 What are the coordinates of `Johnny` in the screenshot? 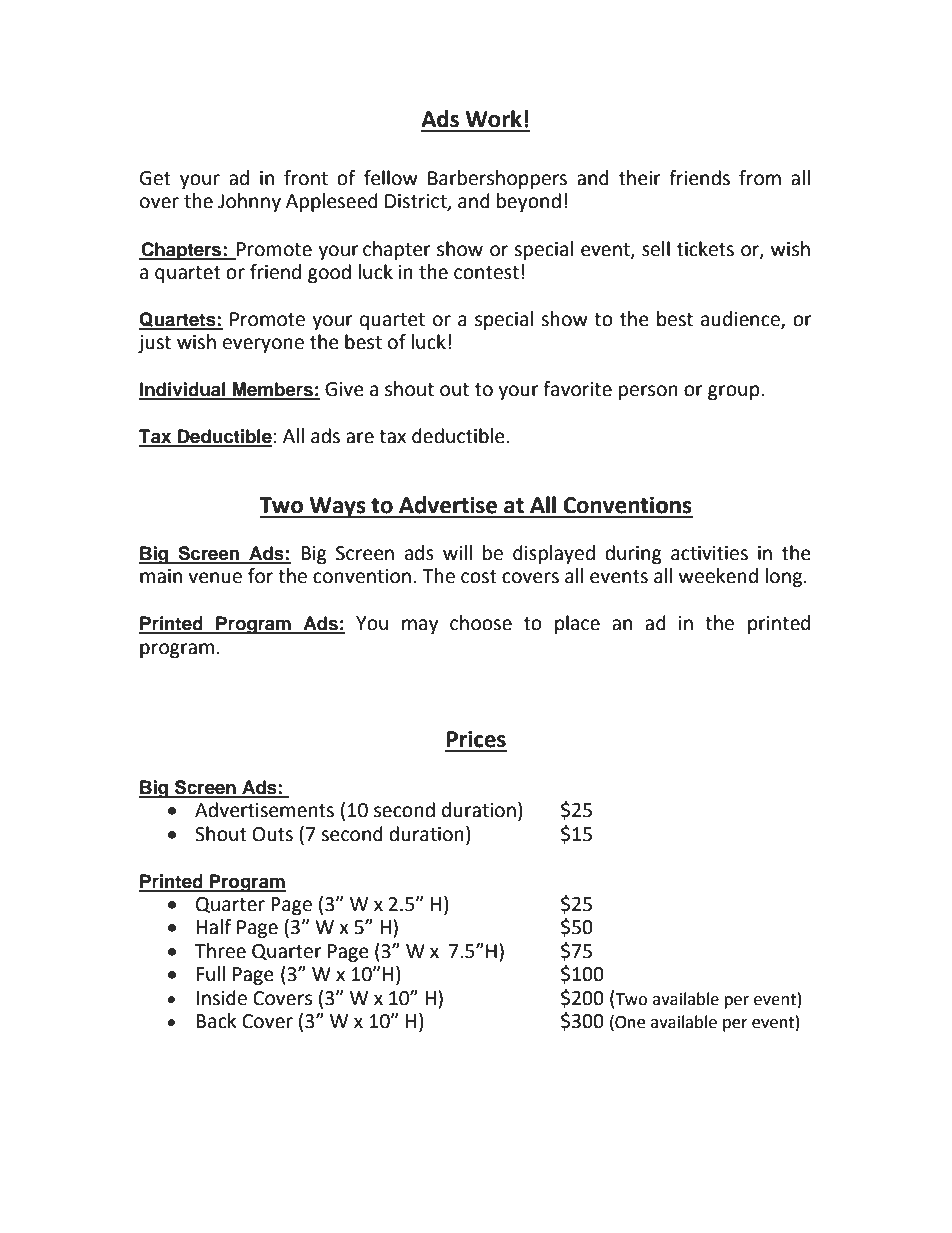 It's located at (249, 202).
